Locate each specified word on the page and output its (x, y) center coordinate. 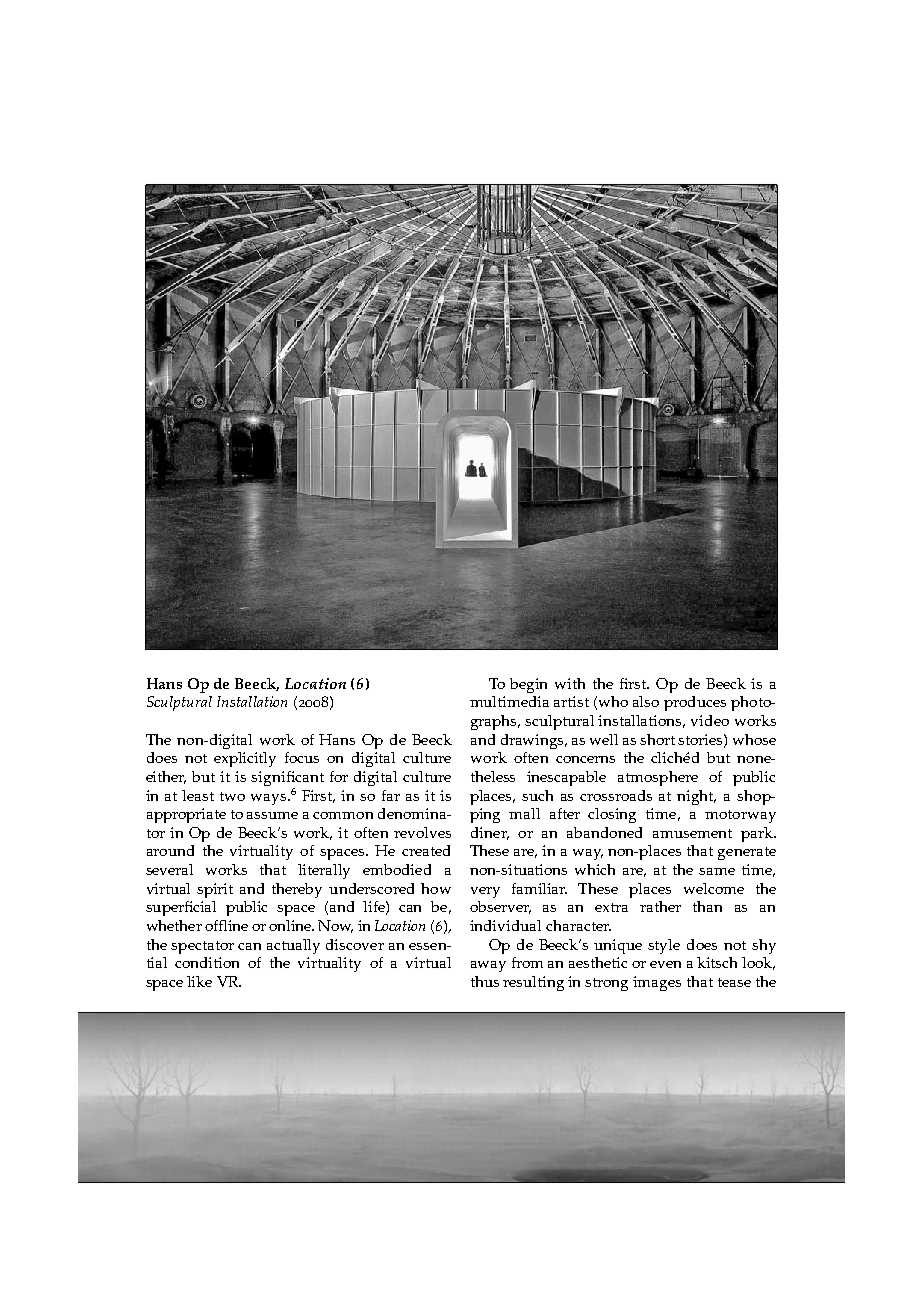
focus (302, 757)
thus (485, 981)
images (657, 983)
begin (528, 685)
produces (695, 703)
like (199, 981)
